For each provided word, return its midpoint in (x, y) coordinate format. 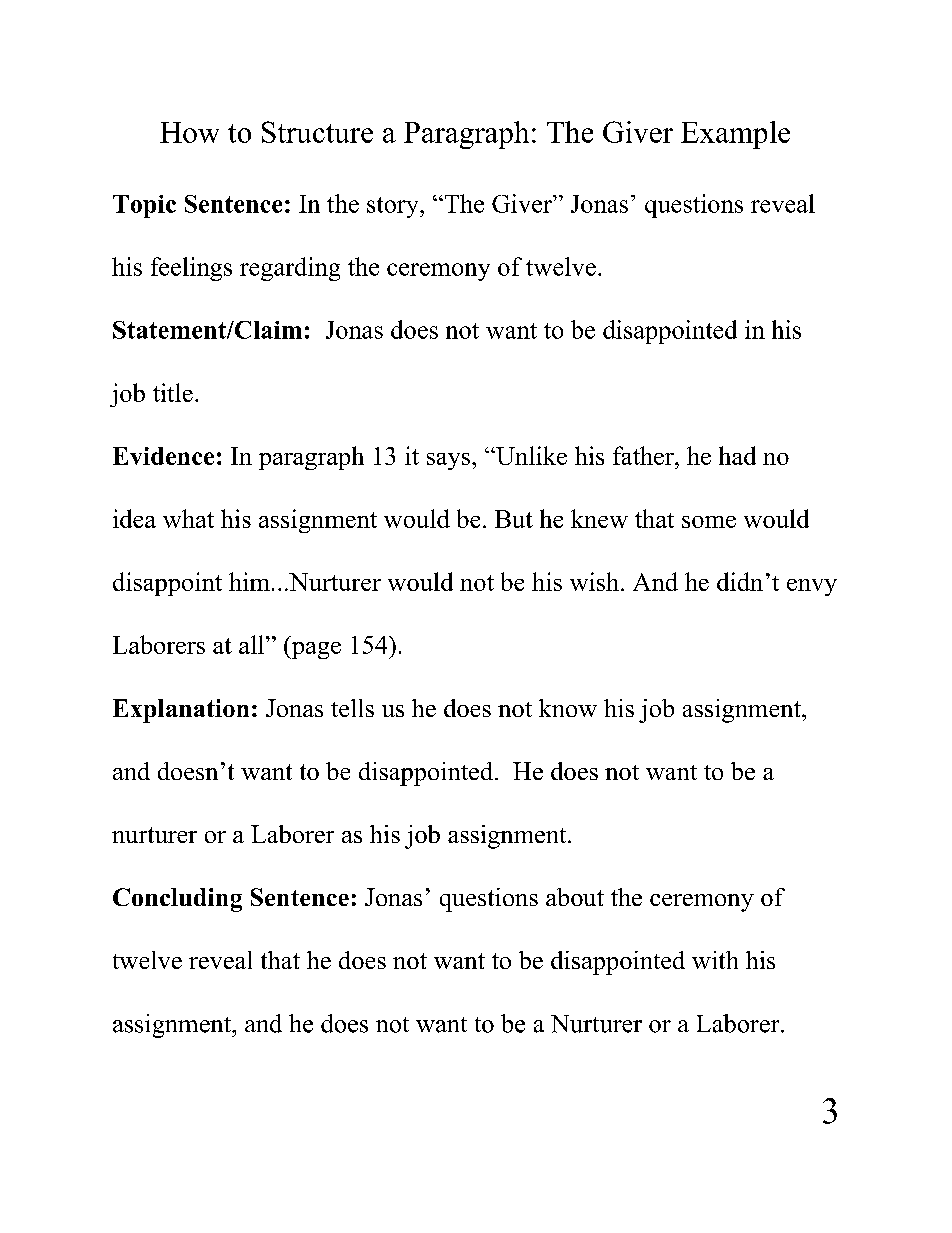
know (568, 708)
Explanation (181, 711)
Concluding (177, 900)
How (189, 132)
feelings (191, 269)
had (737, 455)
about (575, 897)
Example (735, 135)
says (448, 461)
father (644, 455)
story (394, 207)
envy (812, 587)
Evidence (163, 456)
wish (596, 581)
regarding (290, 269)
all (253, 644)
